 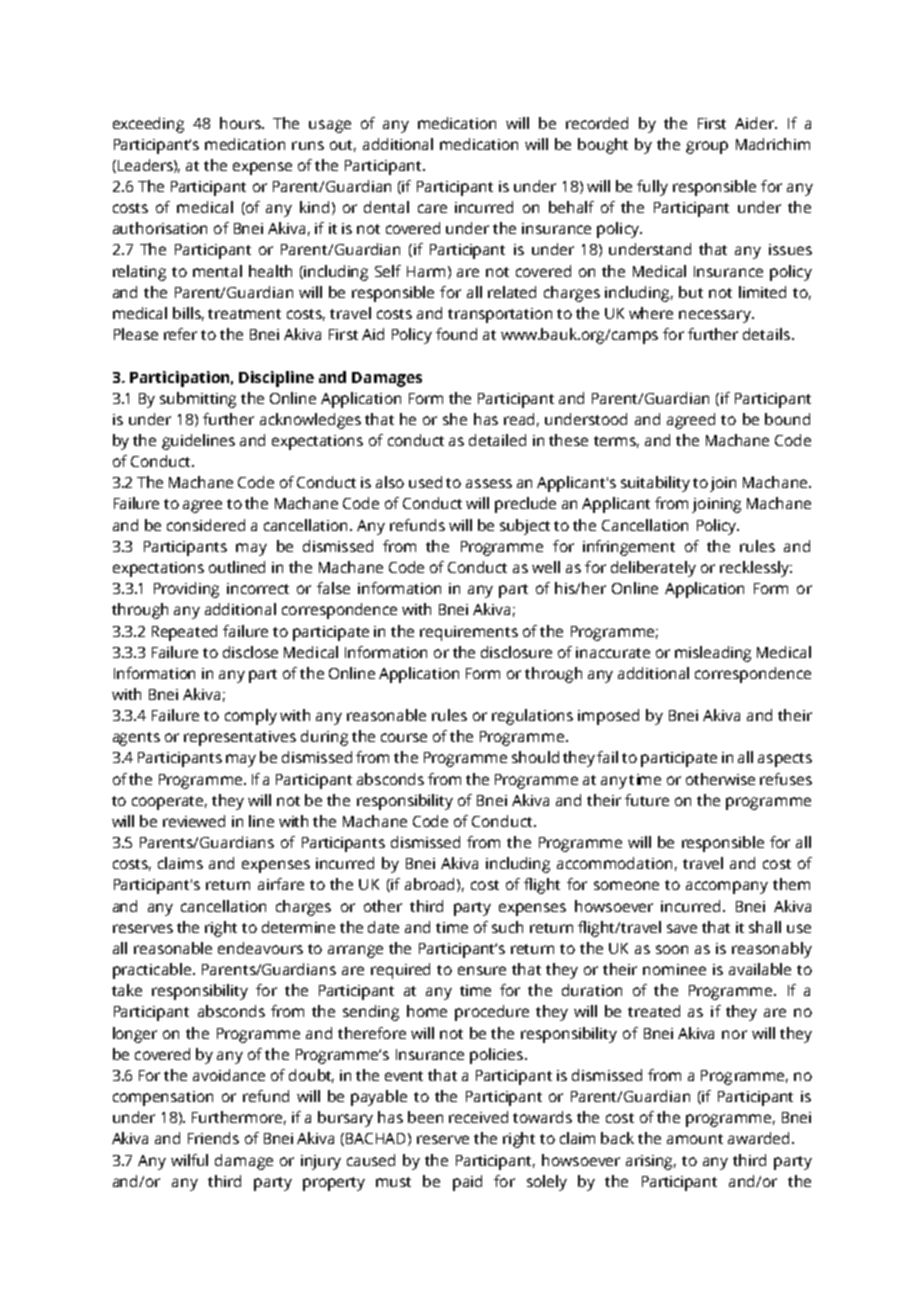 I want to click on aspects, so click(x=785, y=760).
